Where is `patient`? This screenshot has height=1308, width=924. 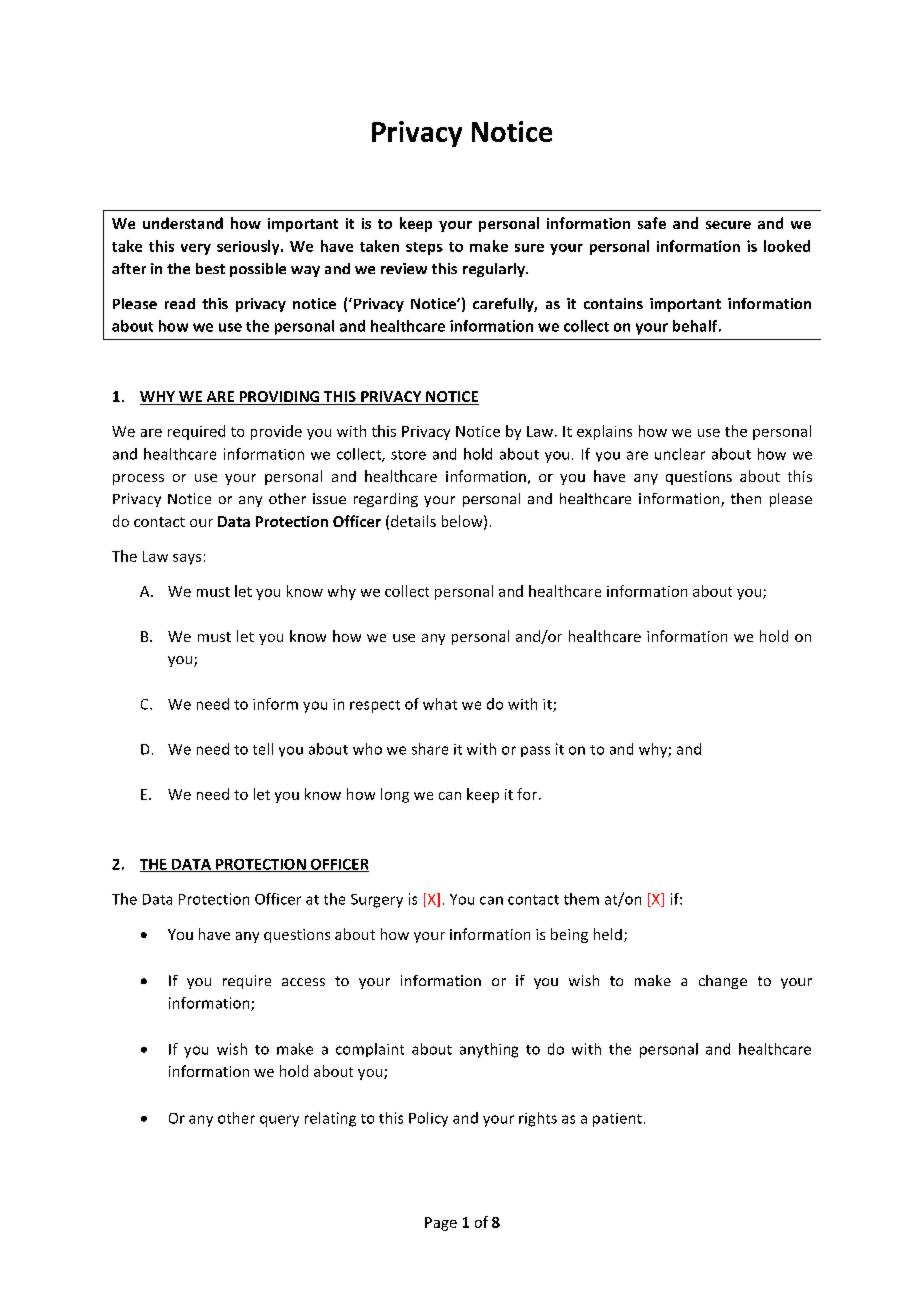 patient is located at coordinates (617, 1120).
